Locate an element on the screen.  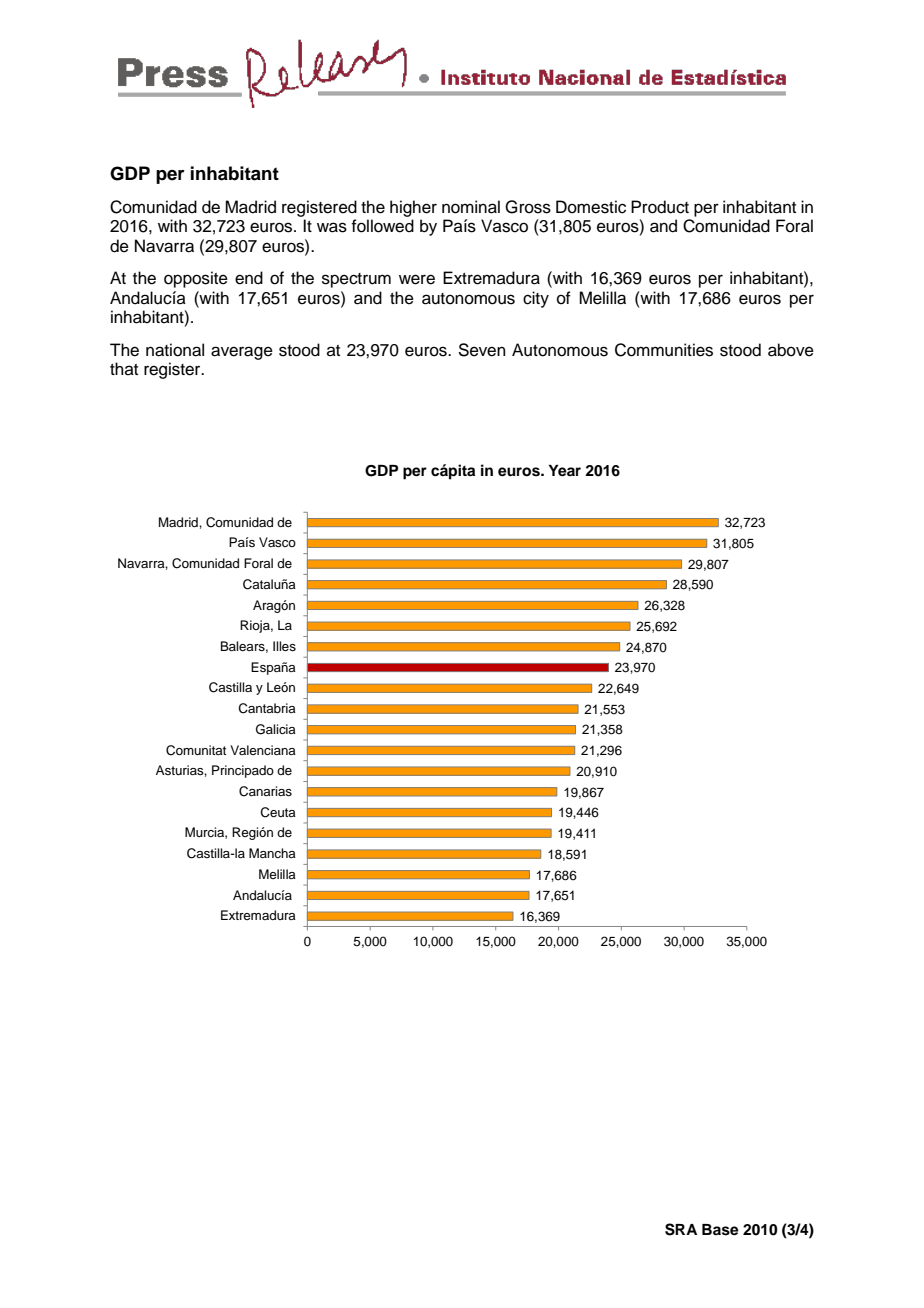
opposite is located at coordinates (196, 279).
